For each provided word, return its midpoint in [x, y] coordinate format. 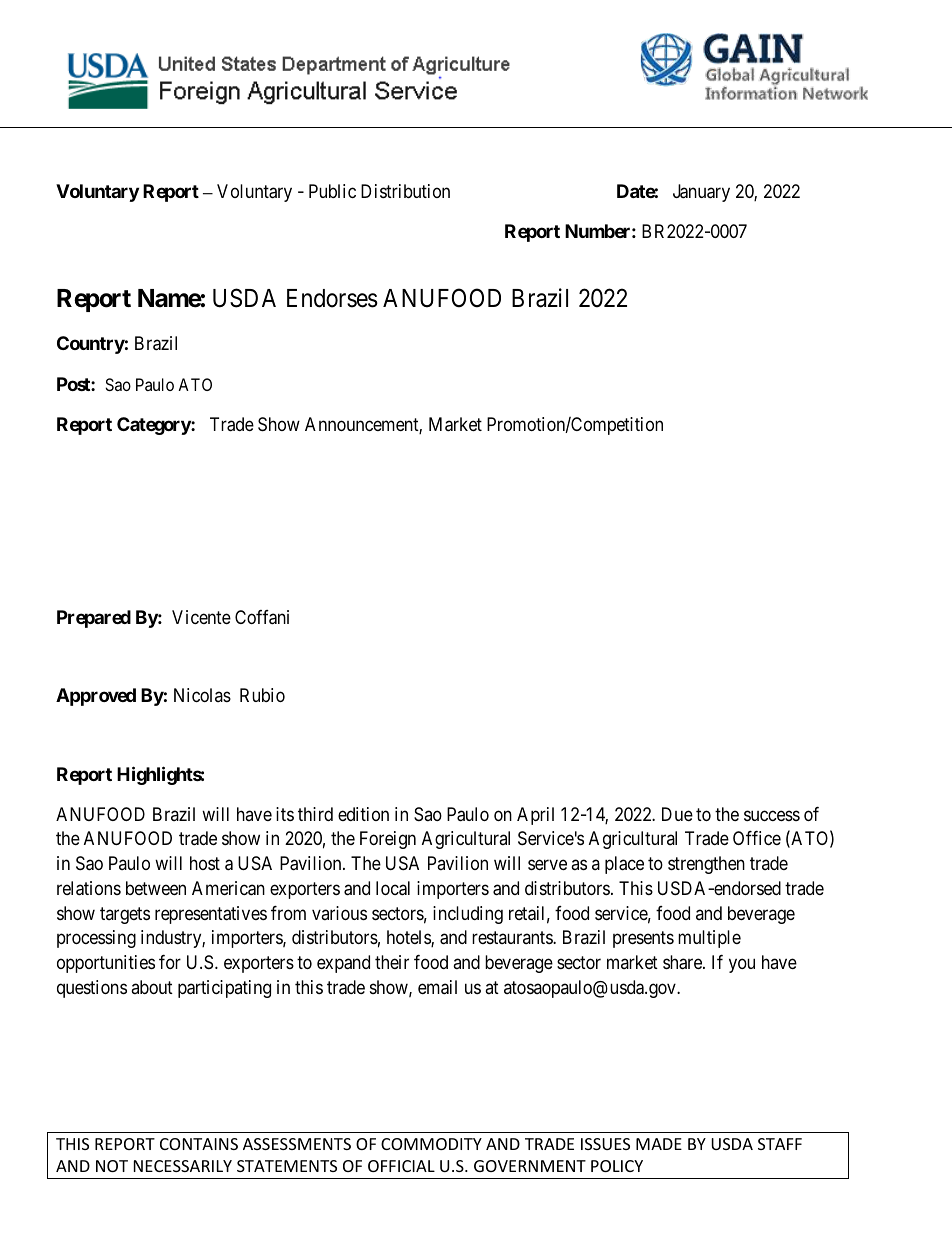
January [701, 193]
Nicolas [202, 695]
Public [332, 191]
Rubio [262, 695]
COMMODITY [431, 1144]
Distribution [405, 191]
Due [677, 814]
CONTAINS [199, 1144]
